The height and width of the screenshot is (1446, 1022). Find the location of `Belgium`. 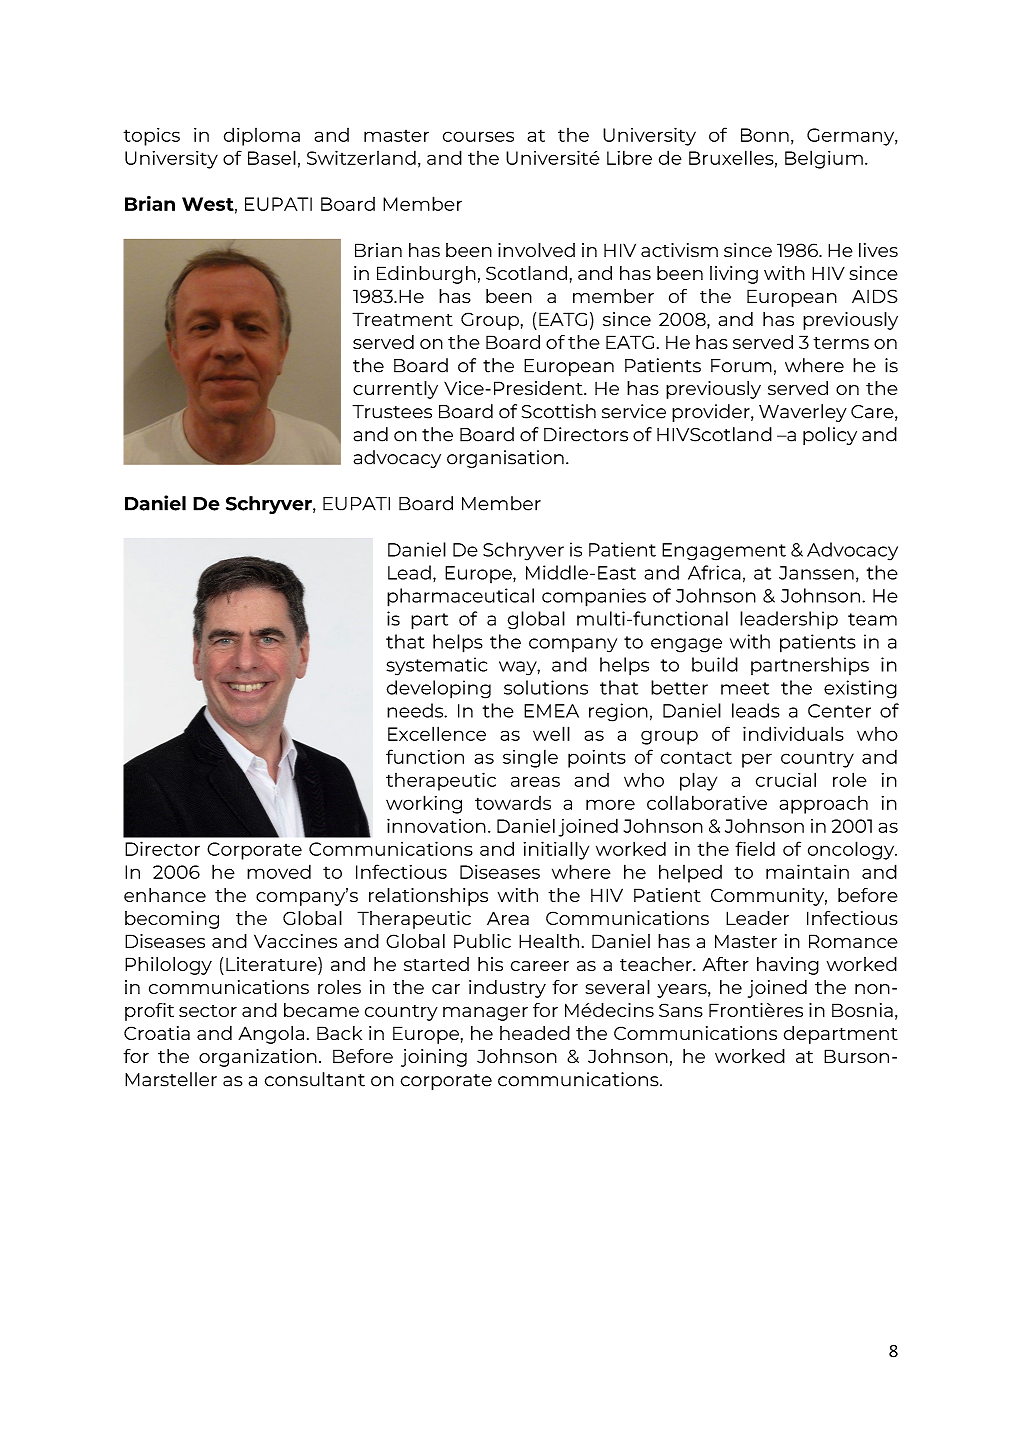

Belgium is located at coordinates (824, 159).
